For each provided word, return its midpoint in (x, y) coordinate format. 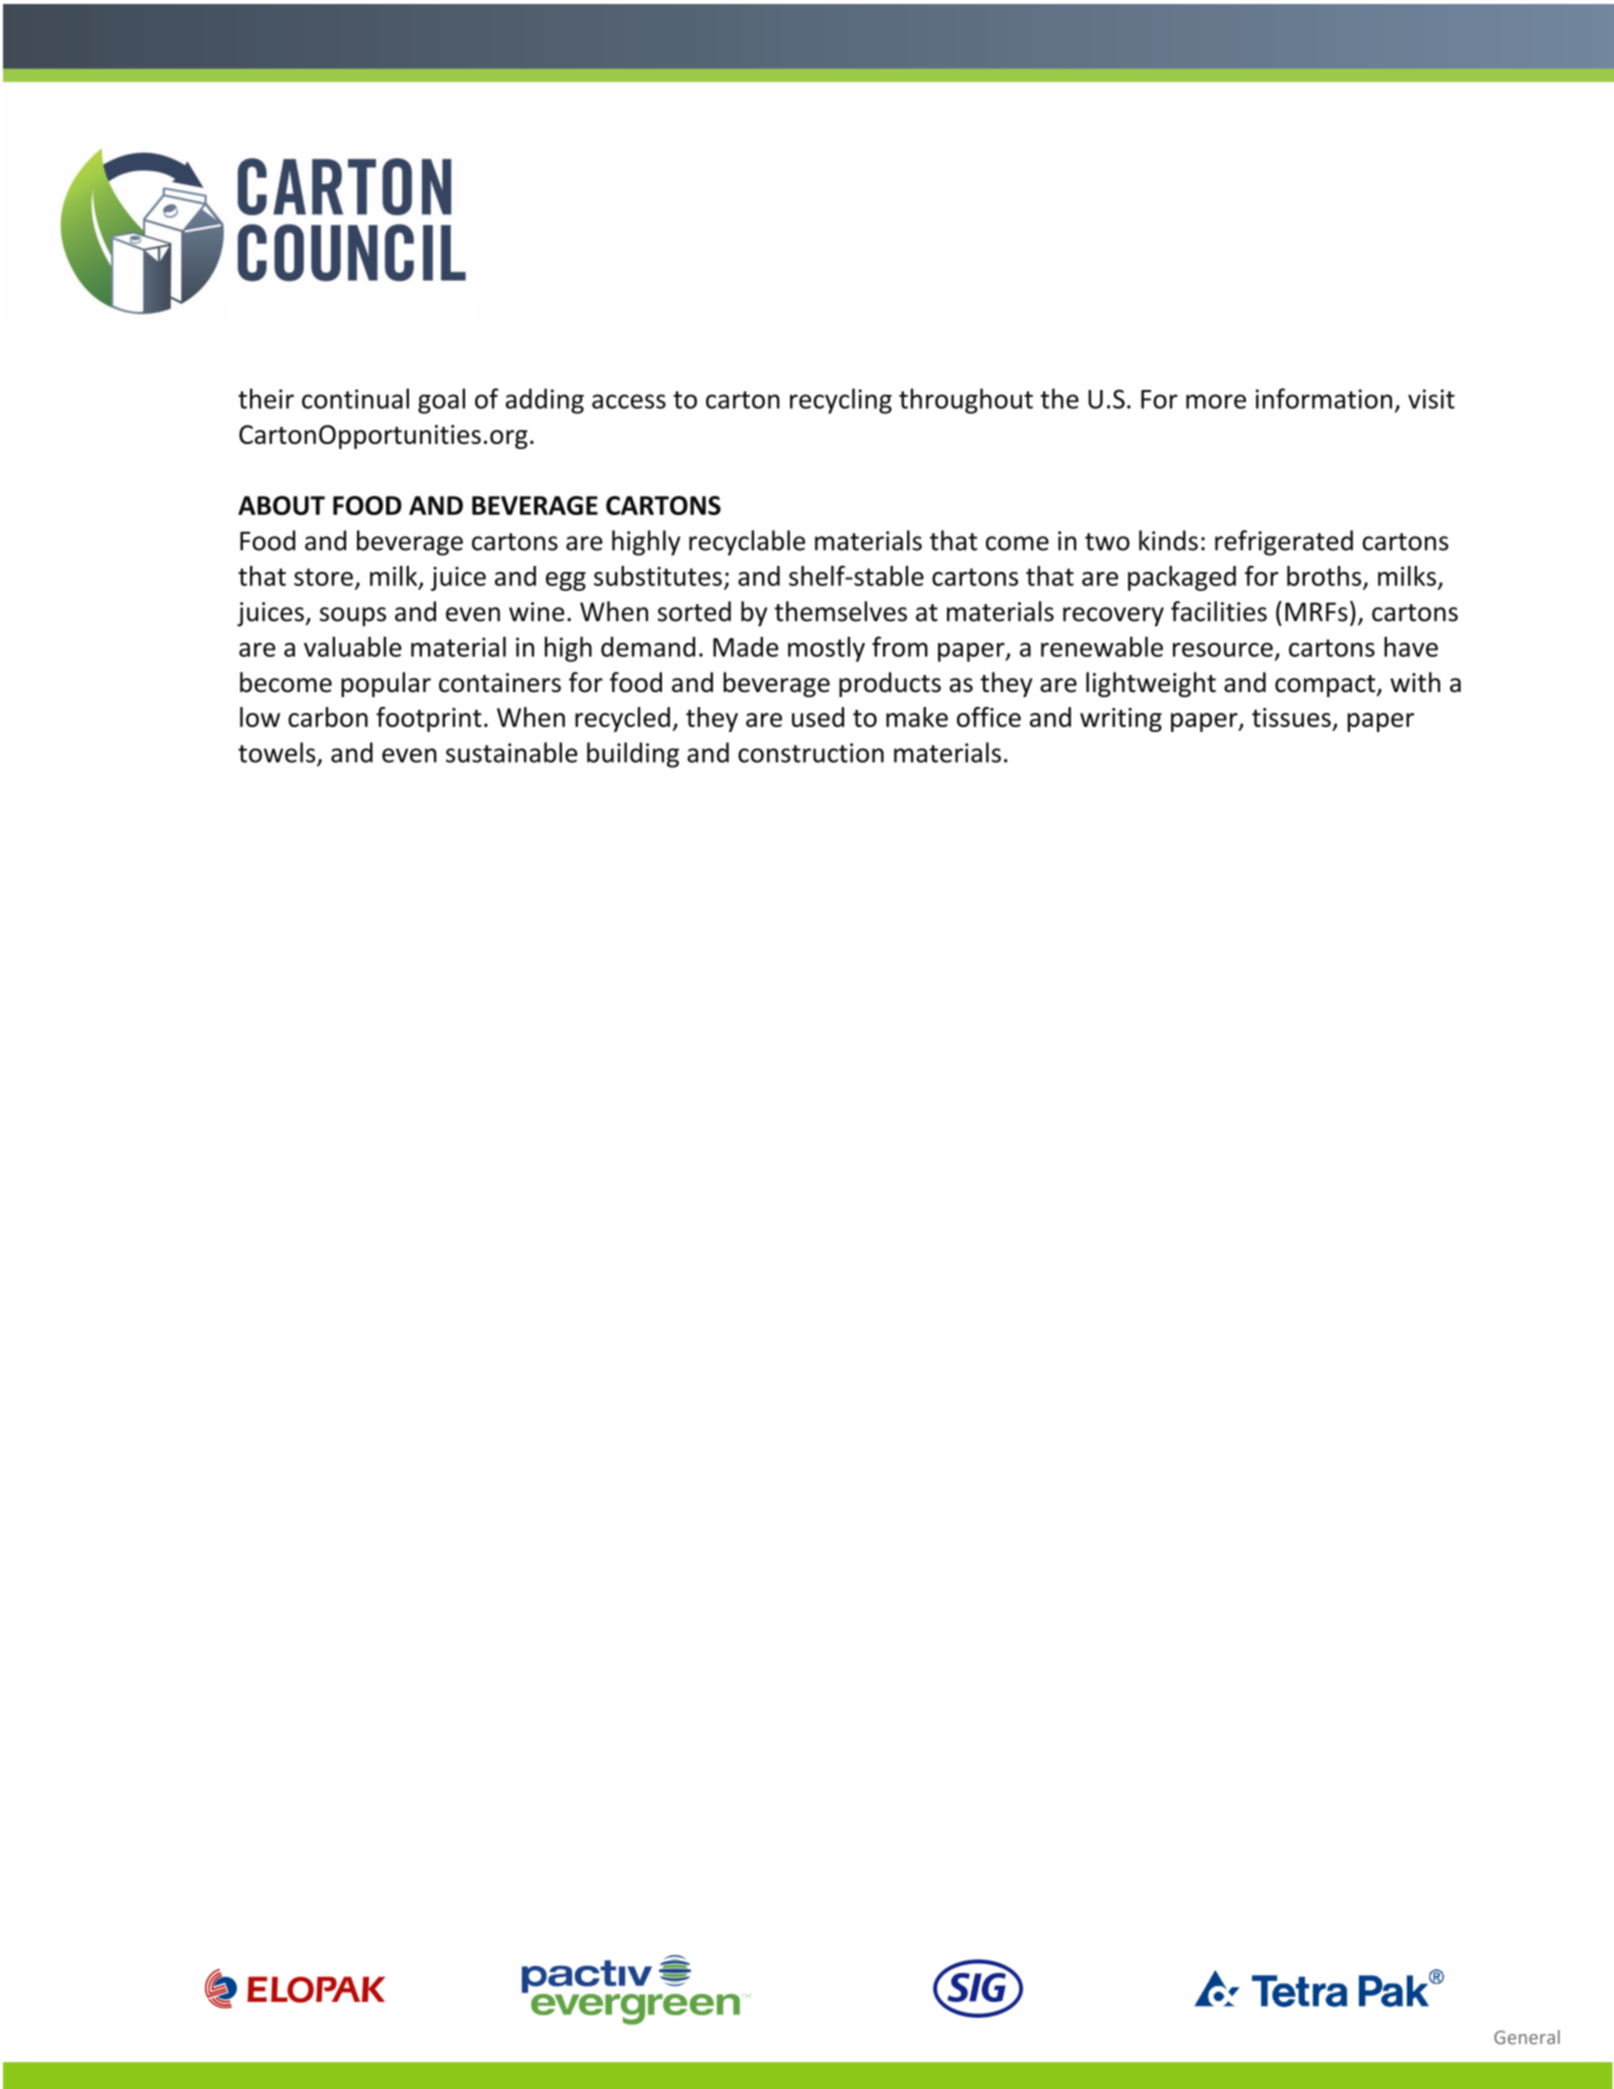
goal (441, 401)
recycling (841, 401)
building (633, 755)
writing (1121, 720)
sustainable (512, 752)
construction (811, 753)
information (1324, 398)
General (1527, 2037)
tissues (1291, 717)
